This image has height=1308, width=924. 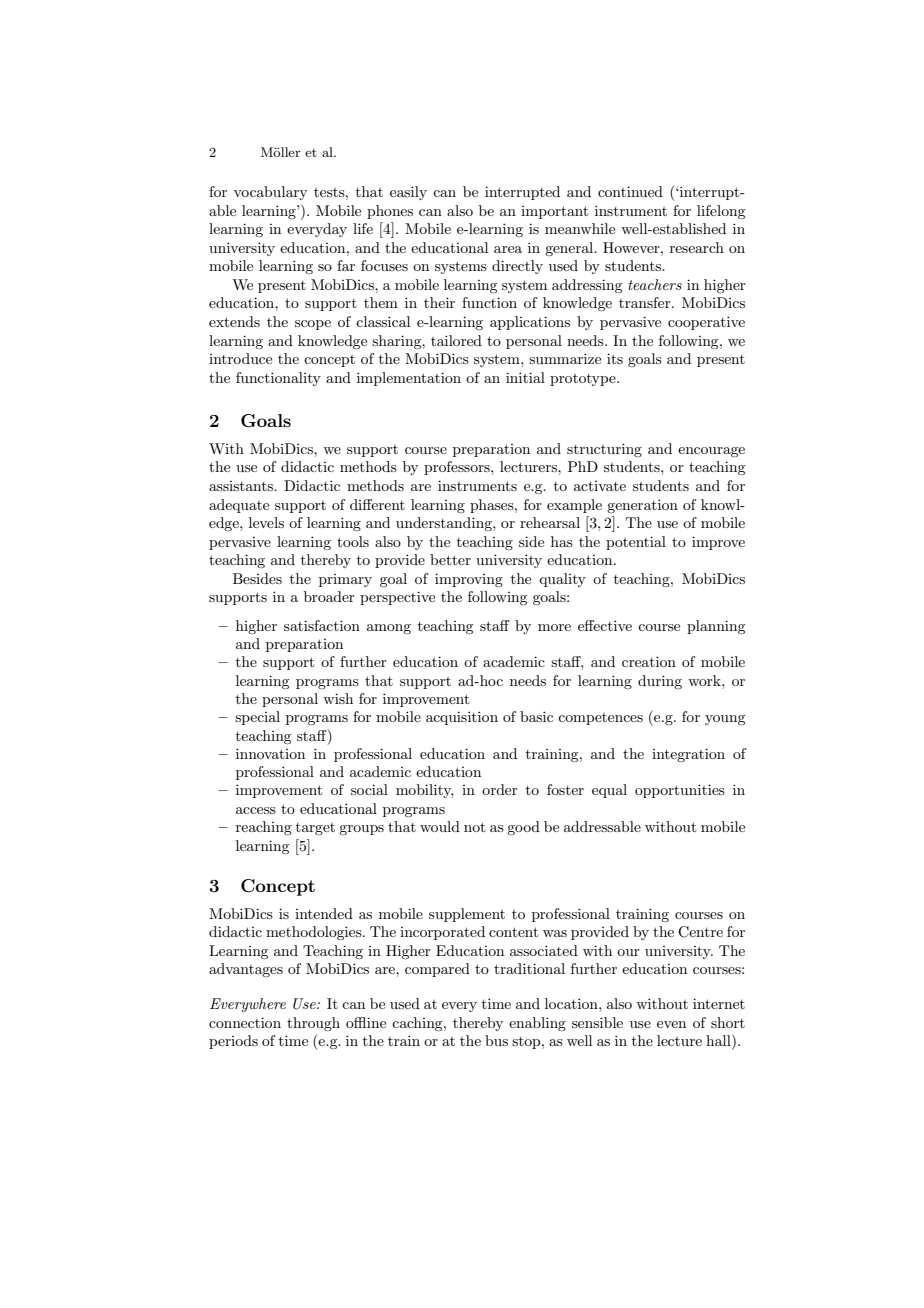 What do you see at coordinates (240, 358) in the image?
I see `introduce` at bounding box center [240, 358].
